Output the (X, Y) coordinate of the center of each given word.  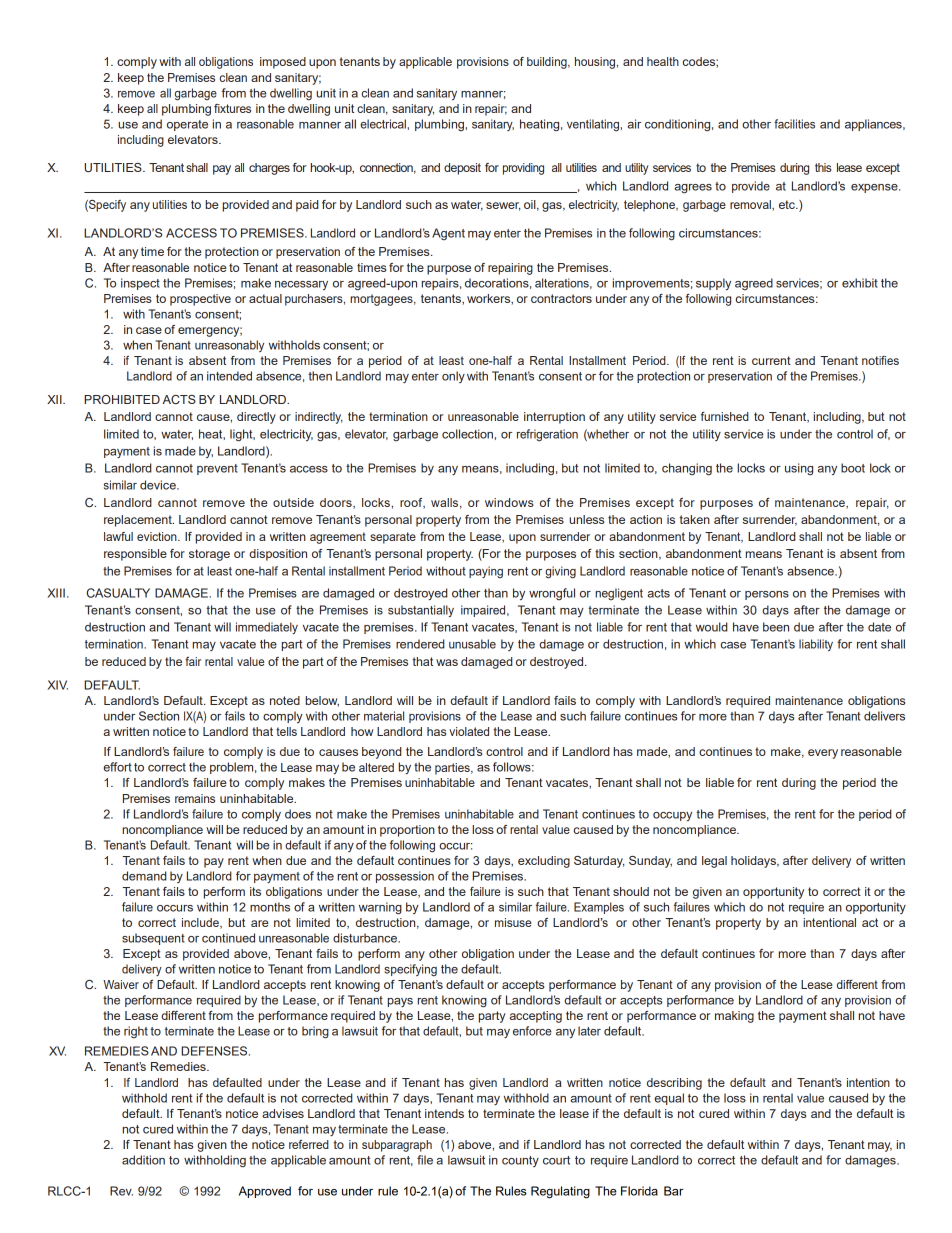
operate (187, 125)
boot (853, 468)
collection (467, 434)
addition (143, 1160)
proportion (407, 831)
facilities (794, 124)
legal (714, 862)
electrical (383, 124)
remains (195, 798)
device (159, 485)
